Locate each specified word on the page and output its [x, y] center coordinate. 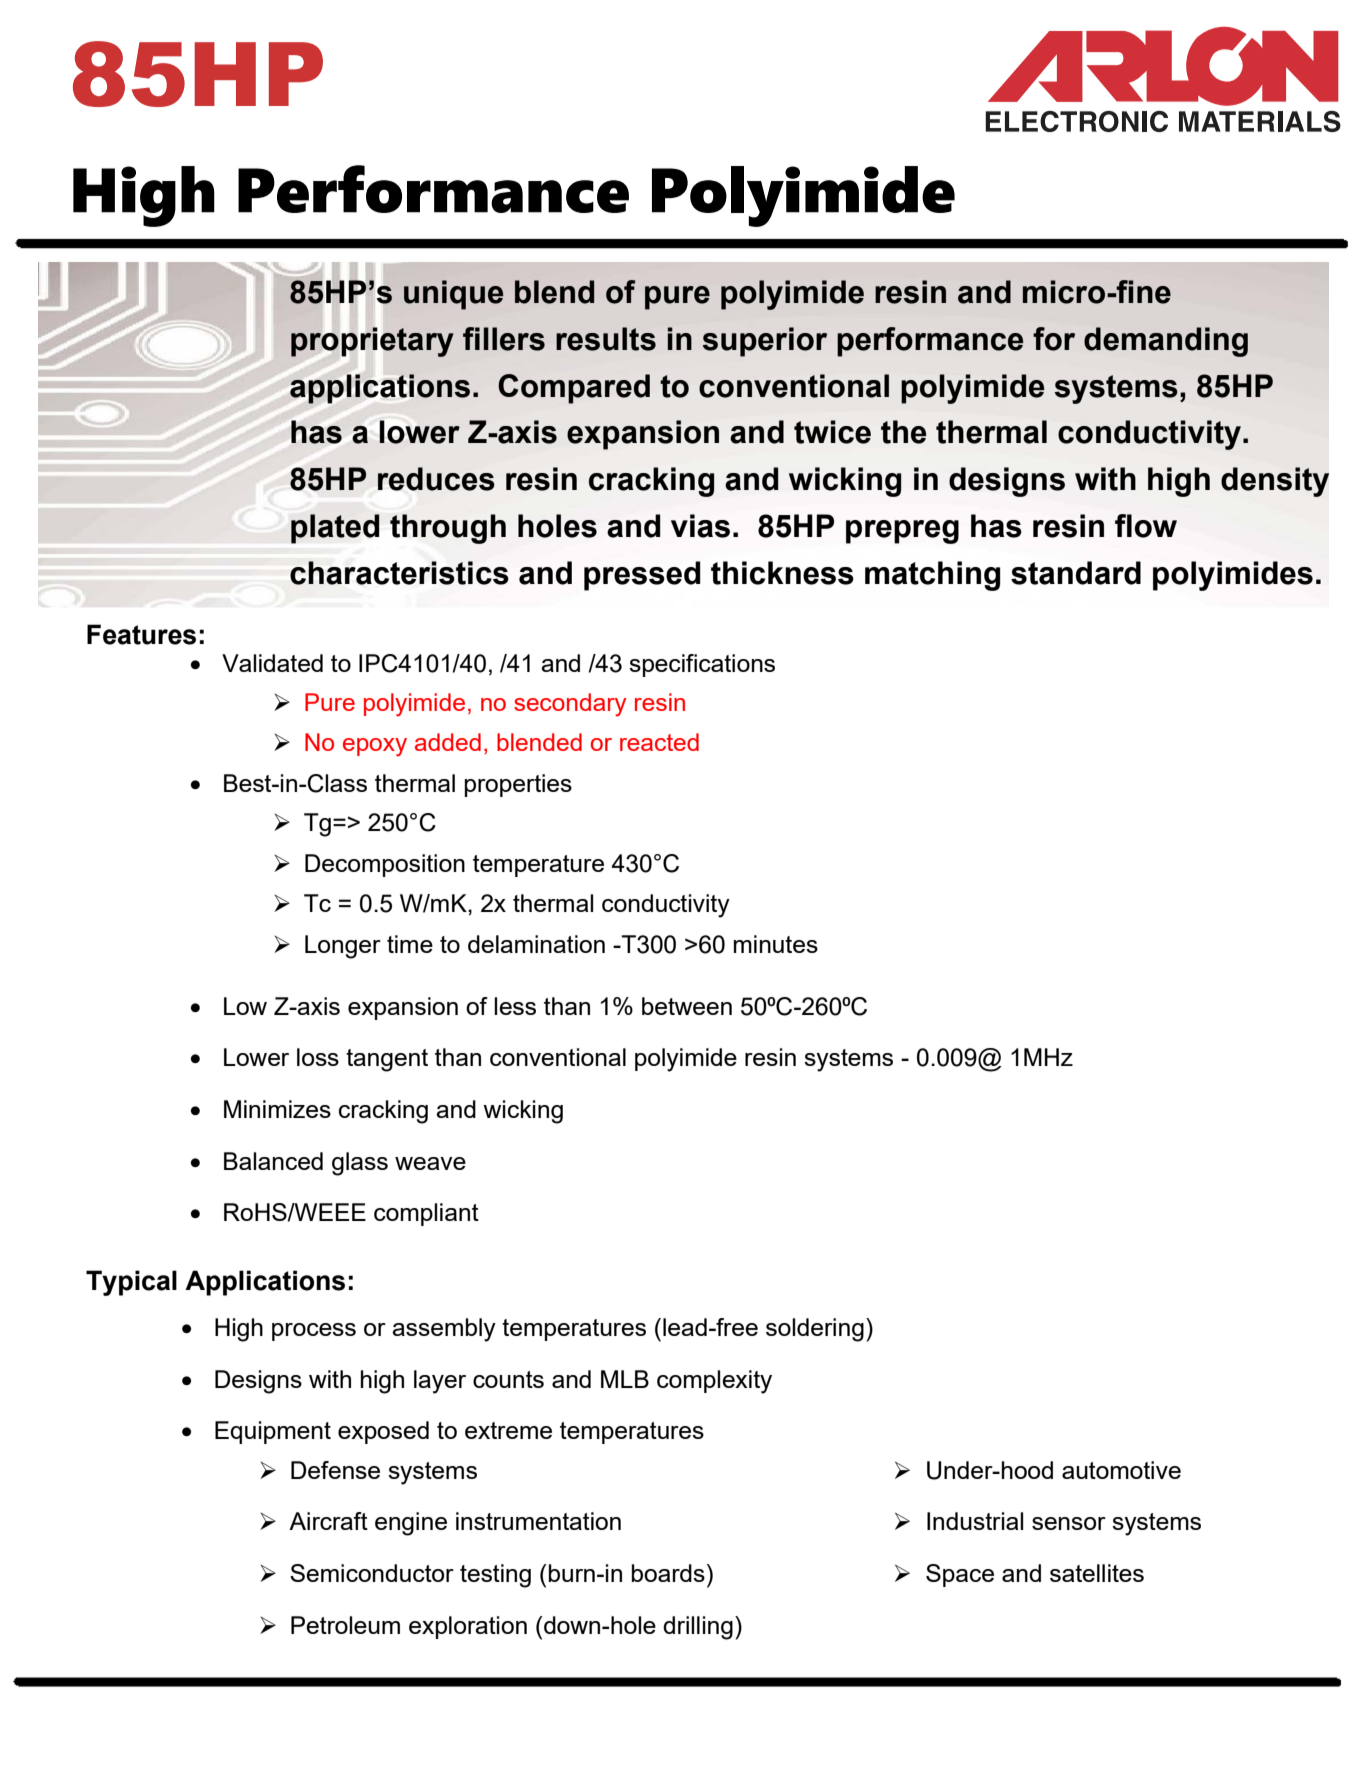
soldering [815, 1330]
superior [764, 342]
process [314, 1332]
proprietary [372, 342]
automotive [1121, 1470]
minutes [776, 944]
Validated [272, 663]
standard [1076, 573]
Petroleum [345, 1625]
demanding [1166, 342]
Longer [343, 947]
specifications [702, 665]
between [687, 1006]
